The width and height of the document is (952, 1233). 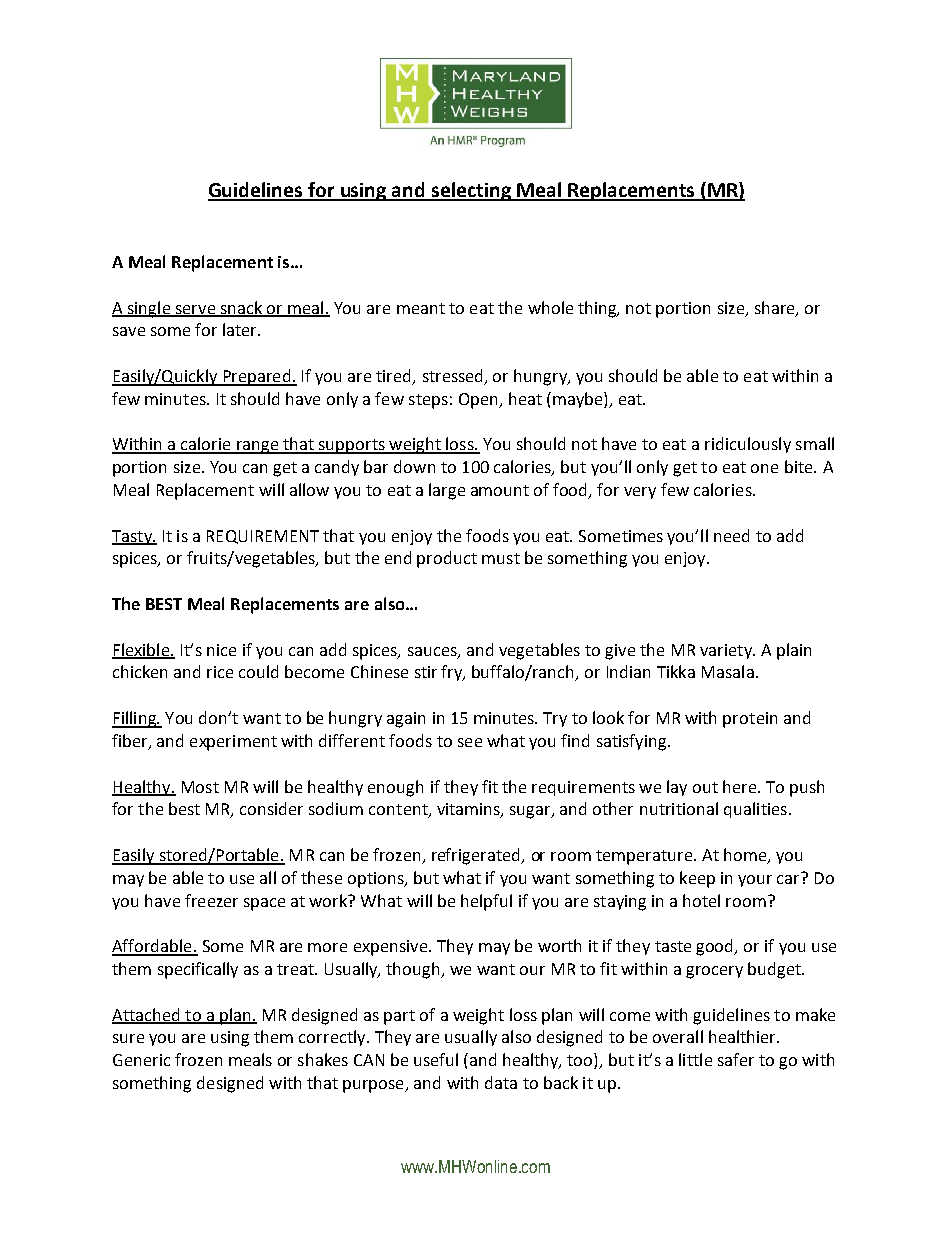 What do you see at coordinates (242, 308) in the document?
I see `snack` at bounding box center [242, 308].
